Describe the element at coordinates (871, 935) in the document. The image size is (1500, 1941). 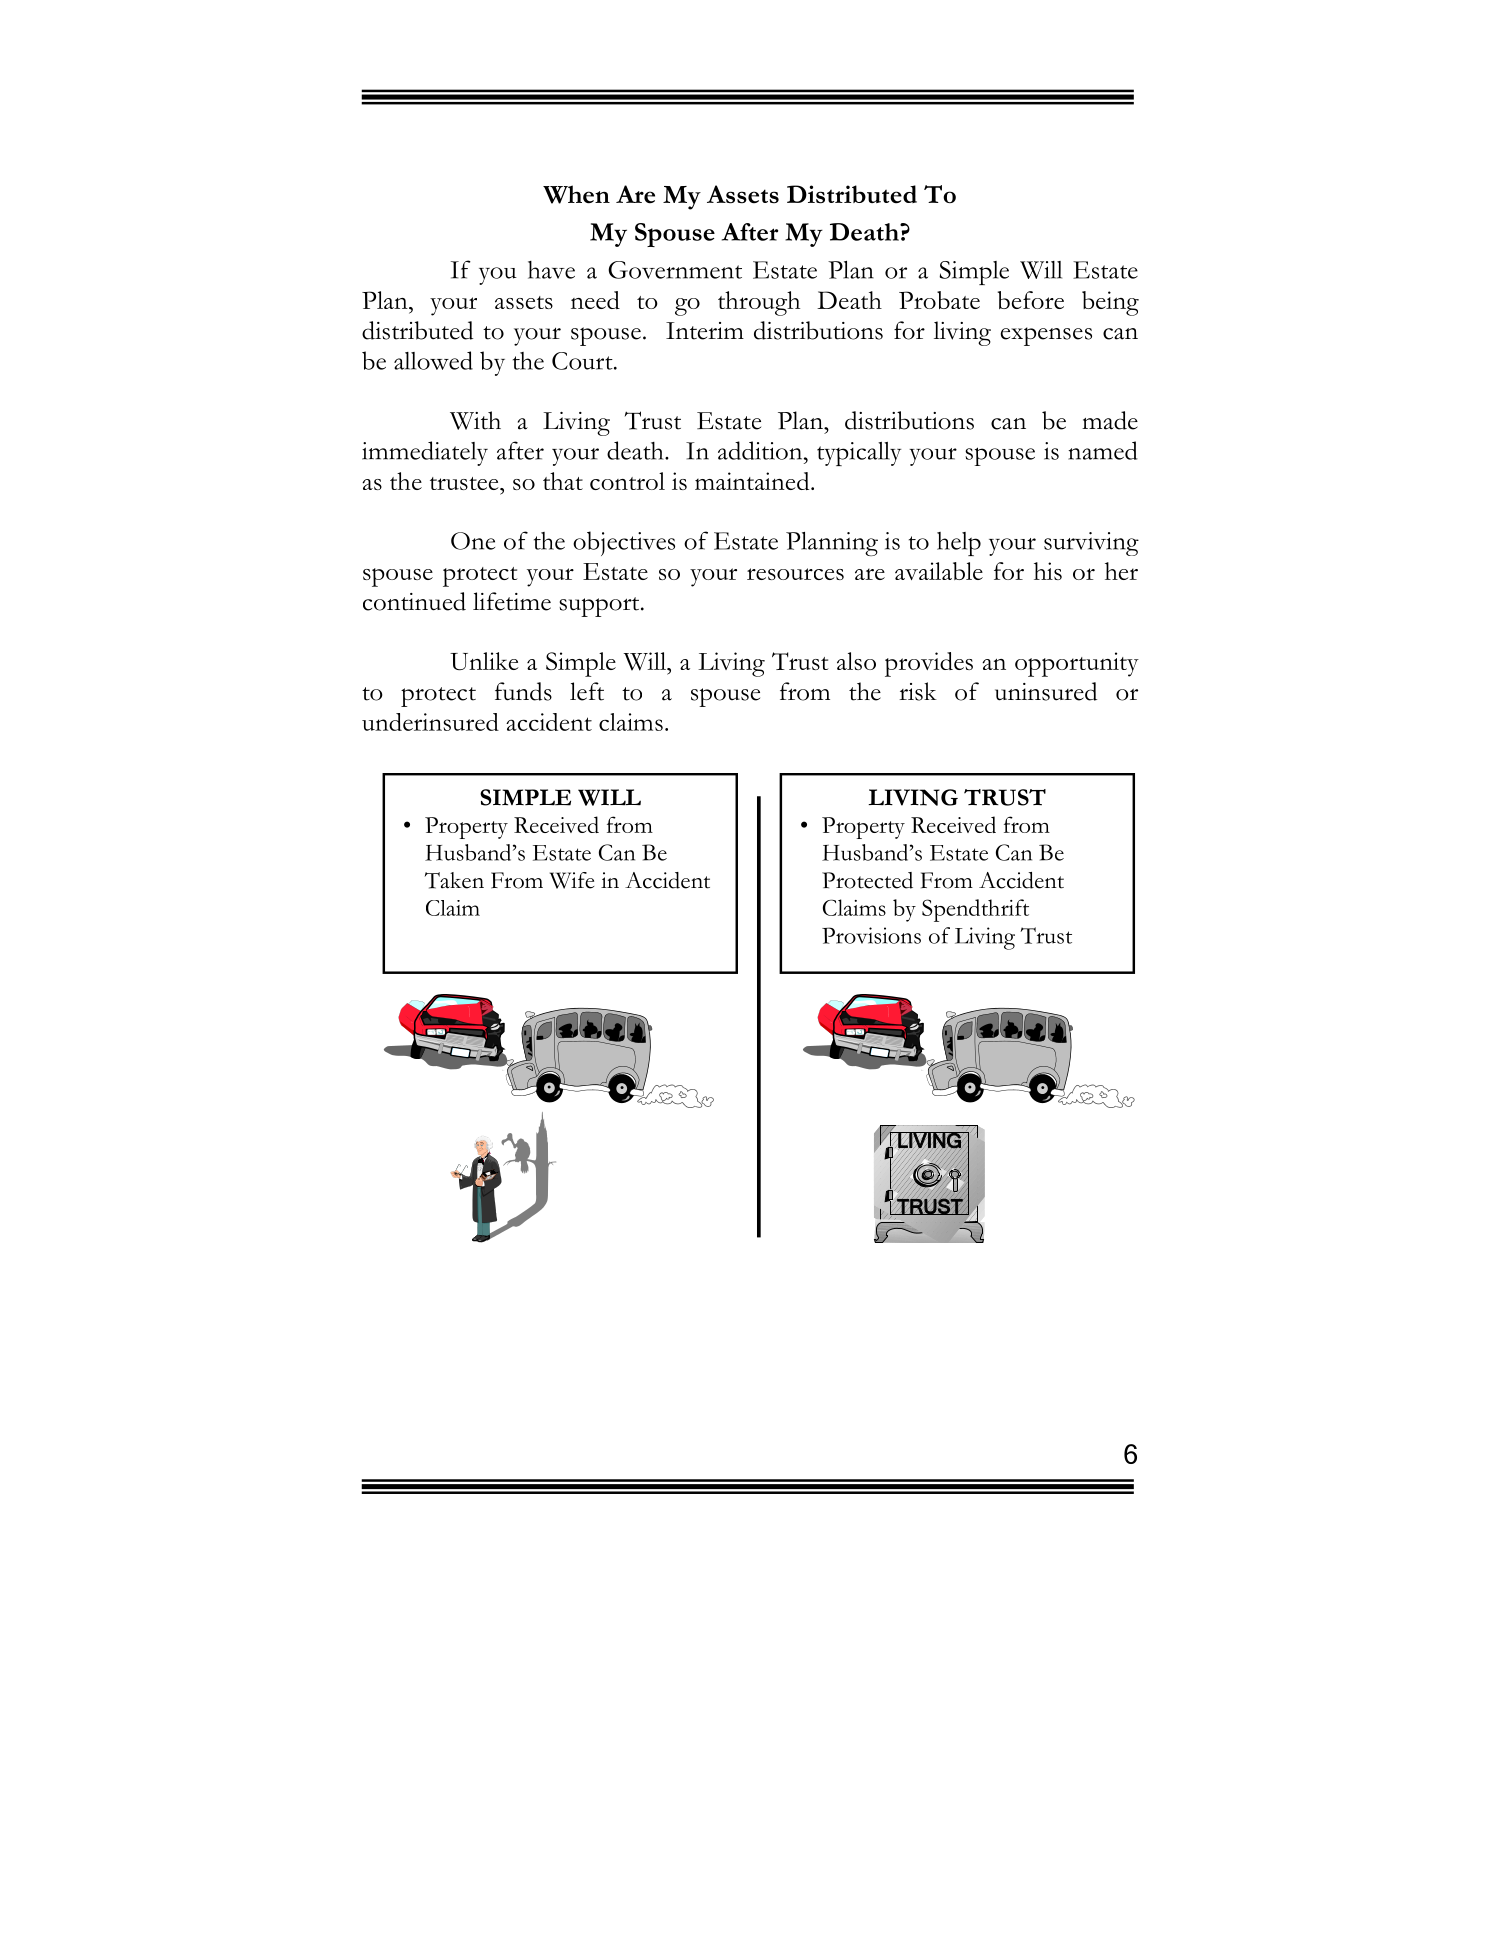
I see `Provisions` at that location.
